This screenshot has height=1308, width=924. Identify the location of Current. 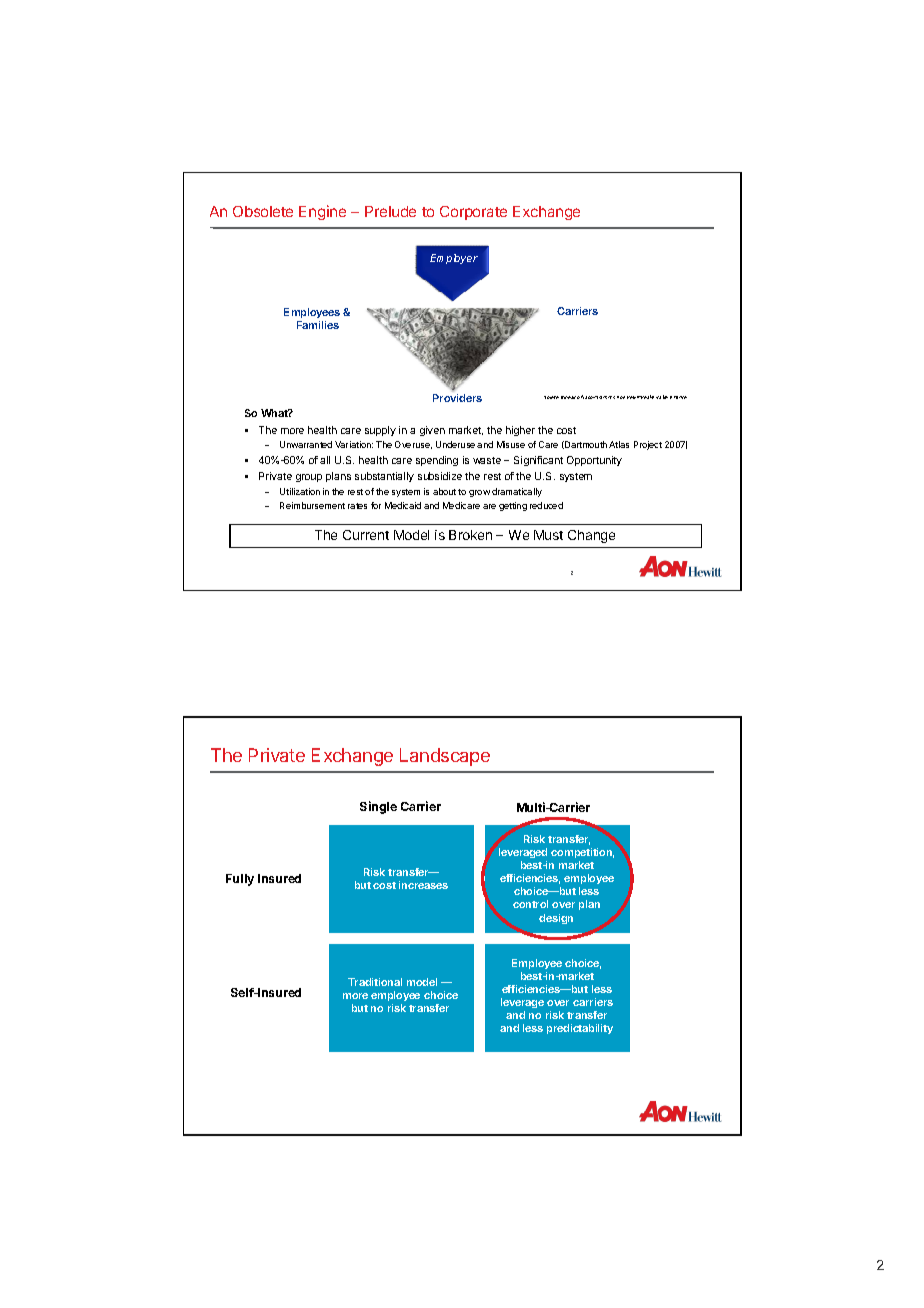
(366, 535).
